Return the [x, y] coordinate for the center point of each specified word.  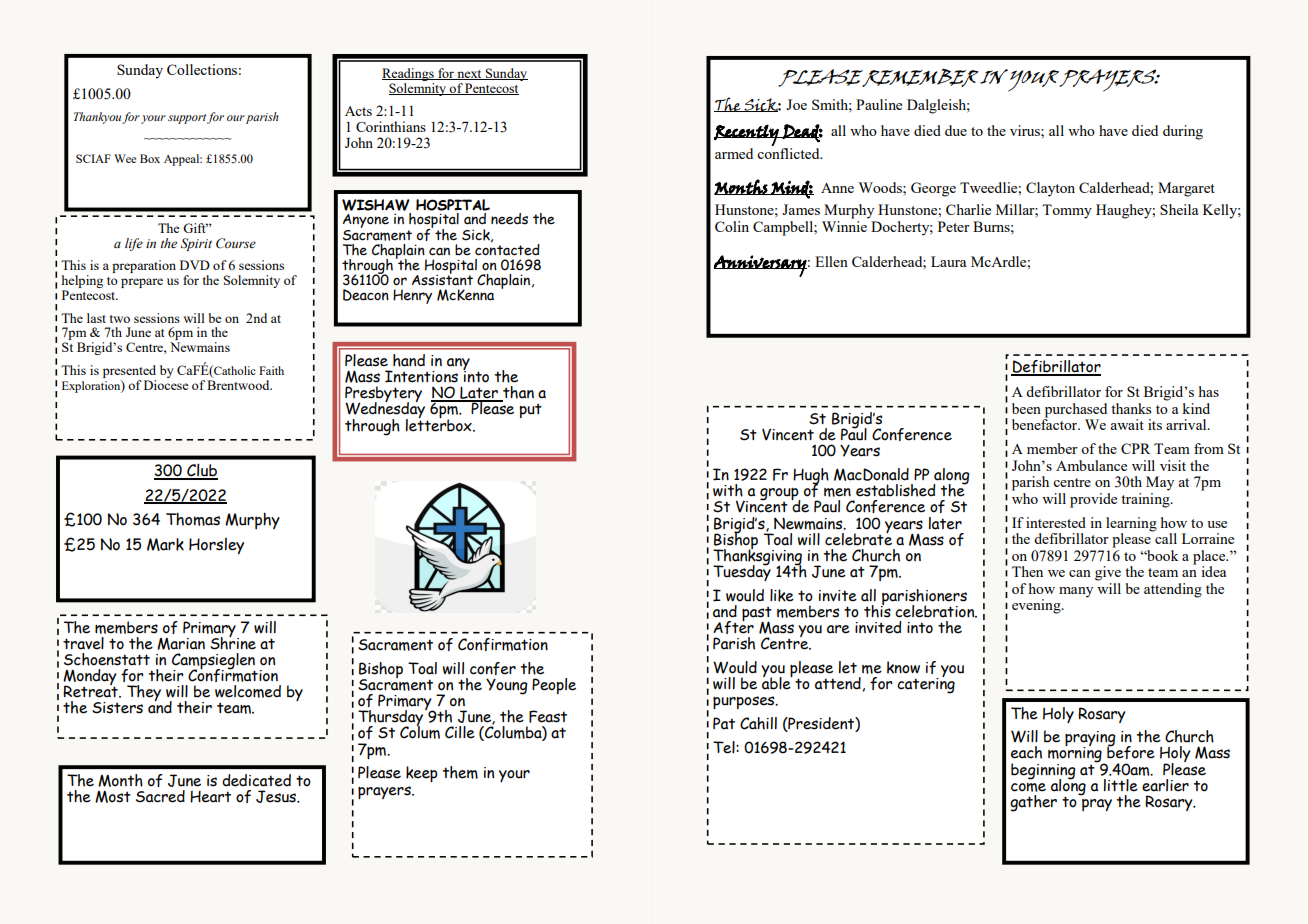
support [187, 119]
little [1121, 785]
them [460, 772]
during [1183, 132]
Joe [796, 104]
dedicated [256, 780]
